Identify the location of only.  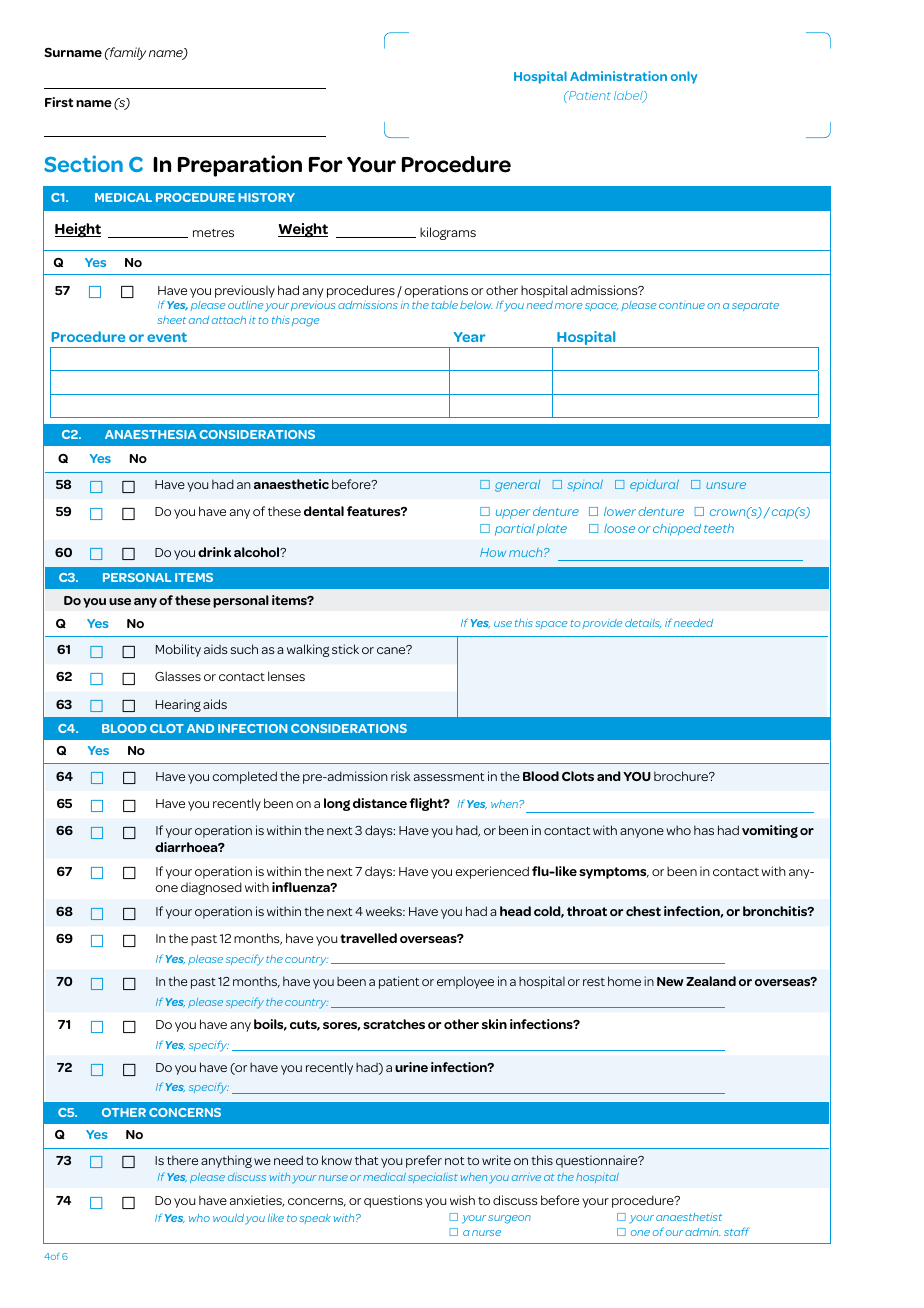
(684, 77).
